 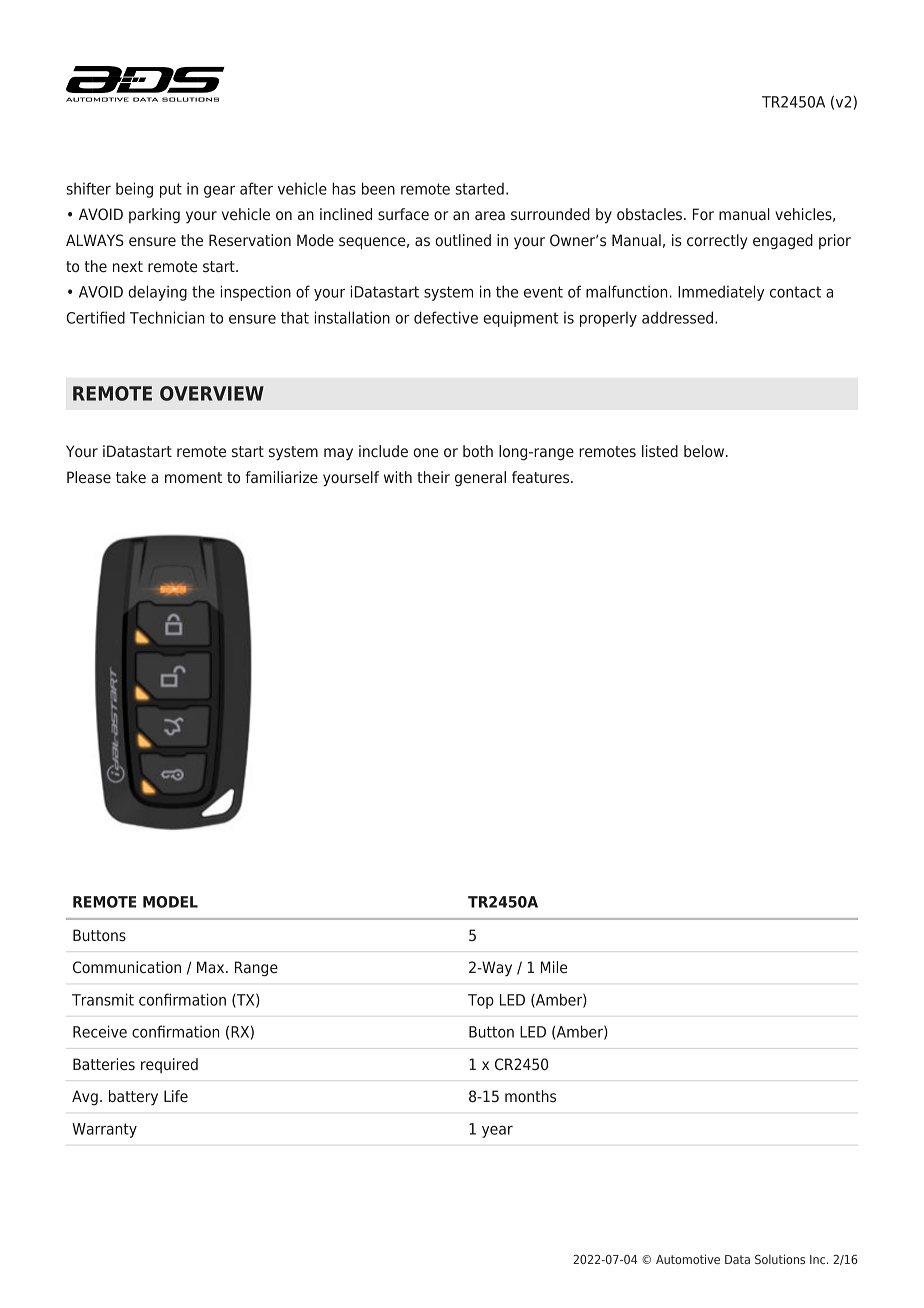 I want to click on parking, so click(x=154, y=216).
